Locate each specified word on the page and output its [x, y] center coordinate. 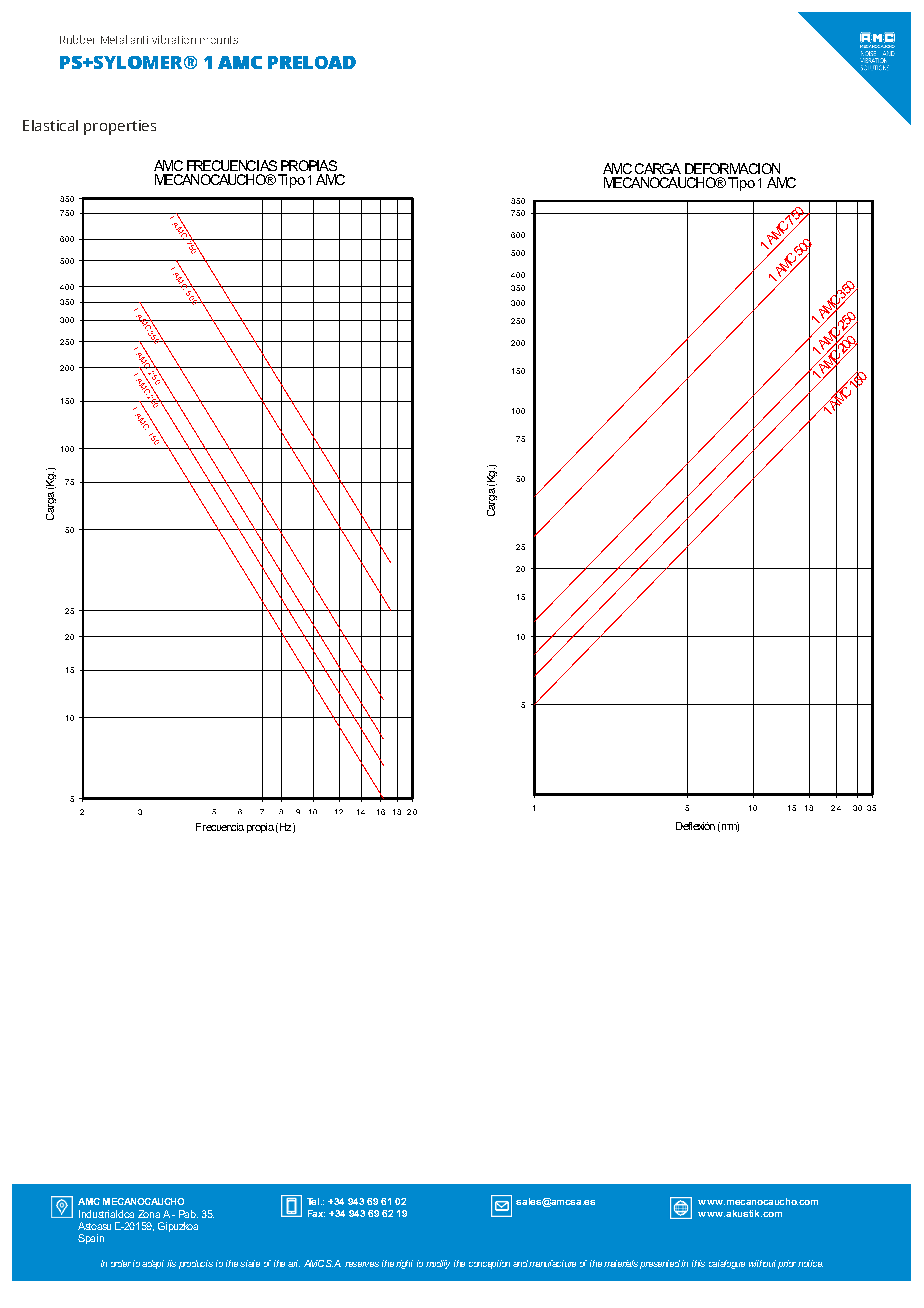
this [698, 1263]
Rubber [77, 39]
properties [120, 127]
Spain [91, 1239]
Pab [188, 1214]
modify [438, 1264]
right [404, 1264]
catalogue [727, 1264]
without [762, 1263]
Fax [316, 1213]
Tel [313, 1201]
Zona [149, 1214]
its [171, 1263]
